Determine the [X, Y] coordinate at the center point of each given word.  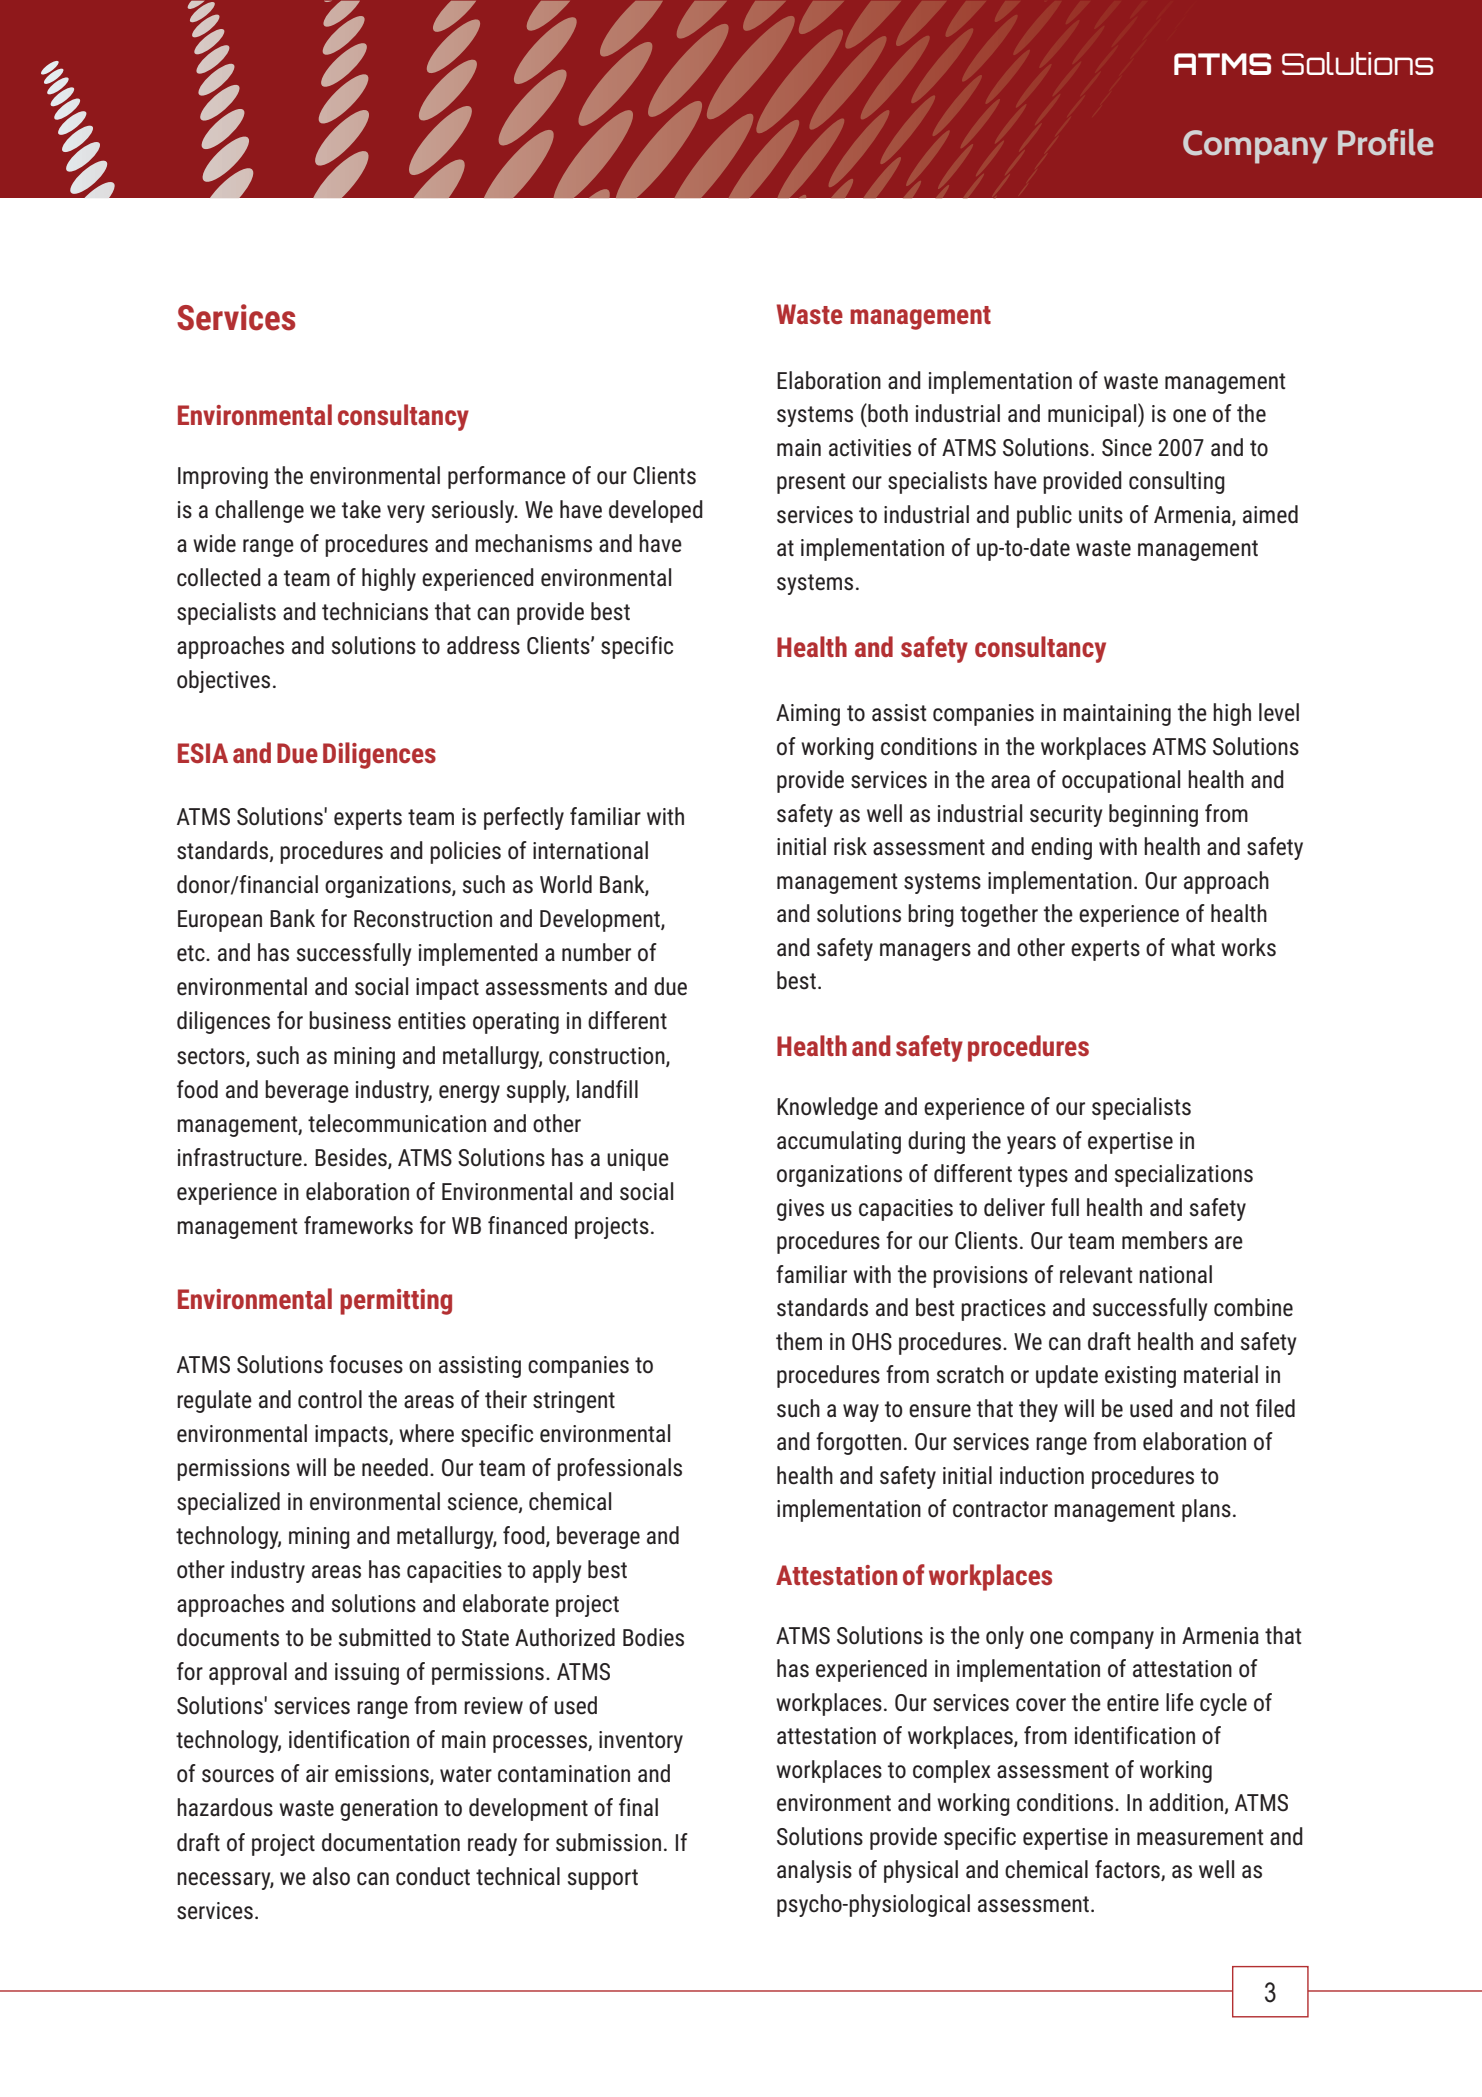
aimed [1270, 514]
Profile [1386, 142]
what [1193, 947]
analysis [814, 1871]
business [350, 1020]
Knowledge [827, 1108]
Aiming [808, 715]
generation [389, 1810]
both [887, 413]
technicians [375, 611]
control [330, 1399]
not [1234, 1409]
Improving [223, 478]
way [861, 1413]
